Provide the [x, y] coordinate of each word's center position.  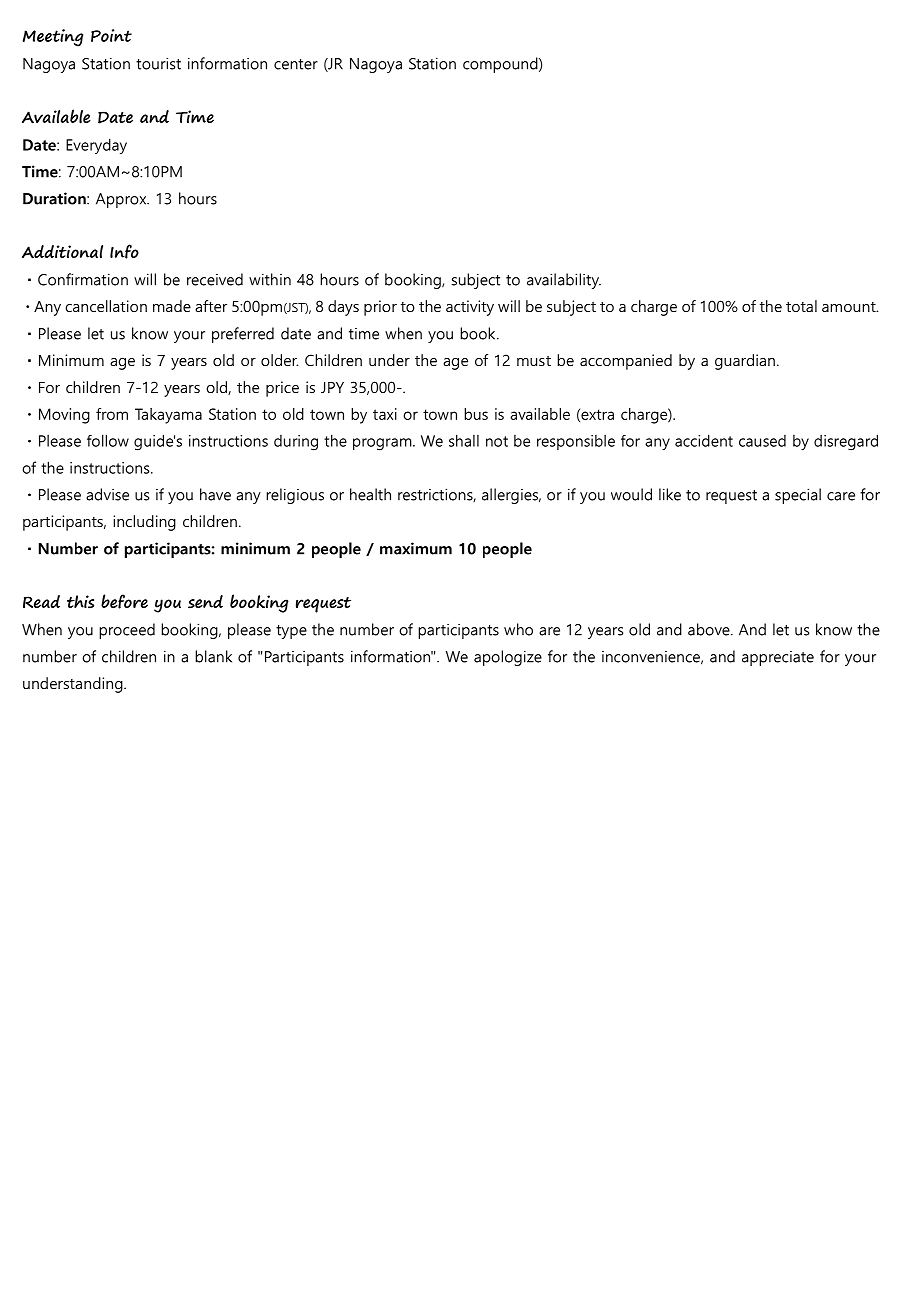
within [270, 279]
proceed [127, 631]
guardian [745, 362]
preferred [243, 335]
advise [107, 494]
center [296, 64]
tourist [158, 63]
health [370, 494]
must [534, 361]
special [798, 496]
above [710, 629]
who [518, 629]
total [801, 306]
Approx [122, 200]
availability [564, 281]
